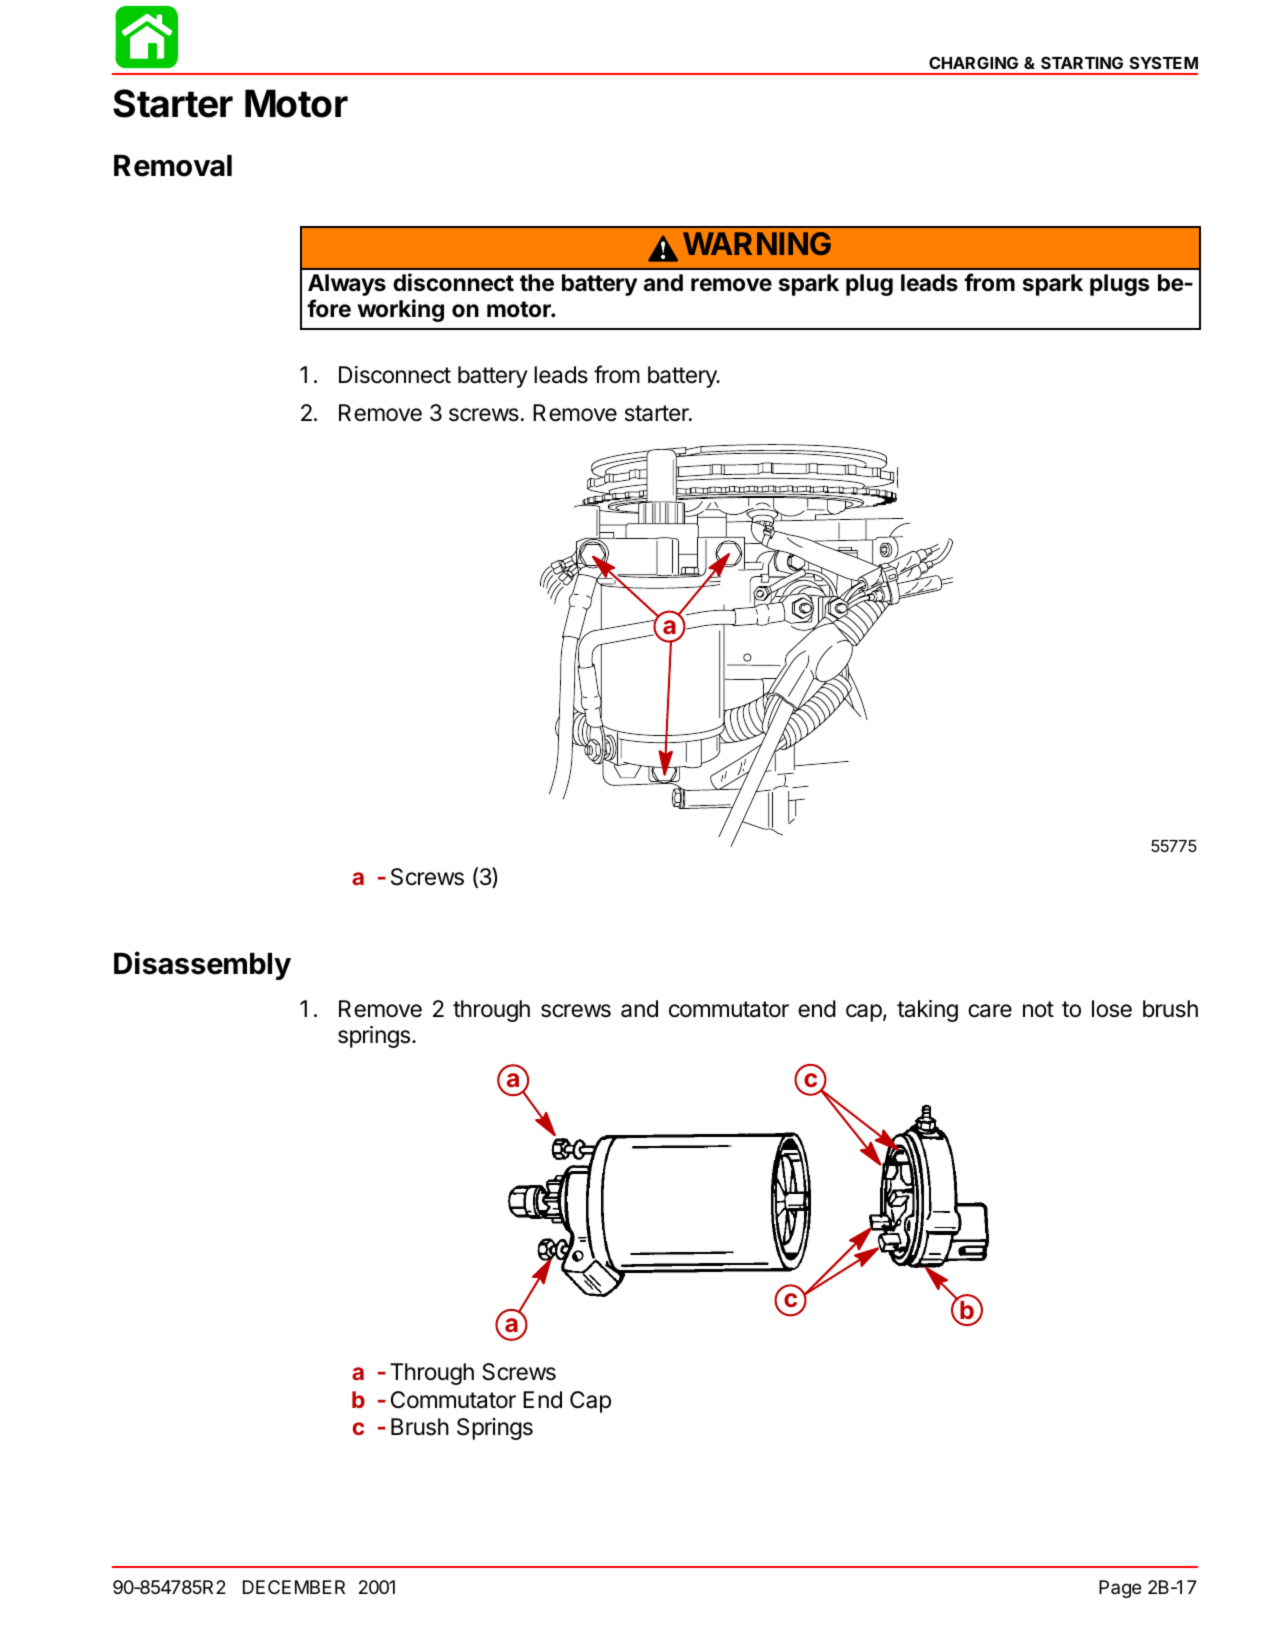  Describe the element at coordinates (1112, 1009) in the screenshot. I see `lose` at that location.
